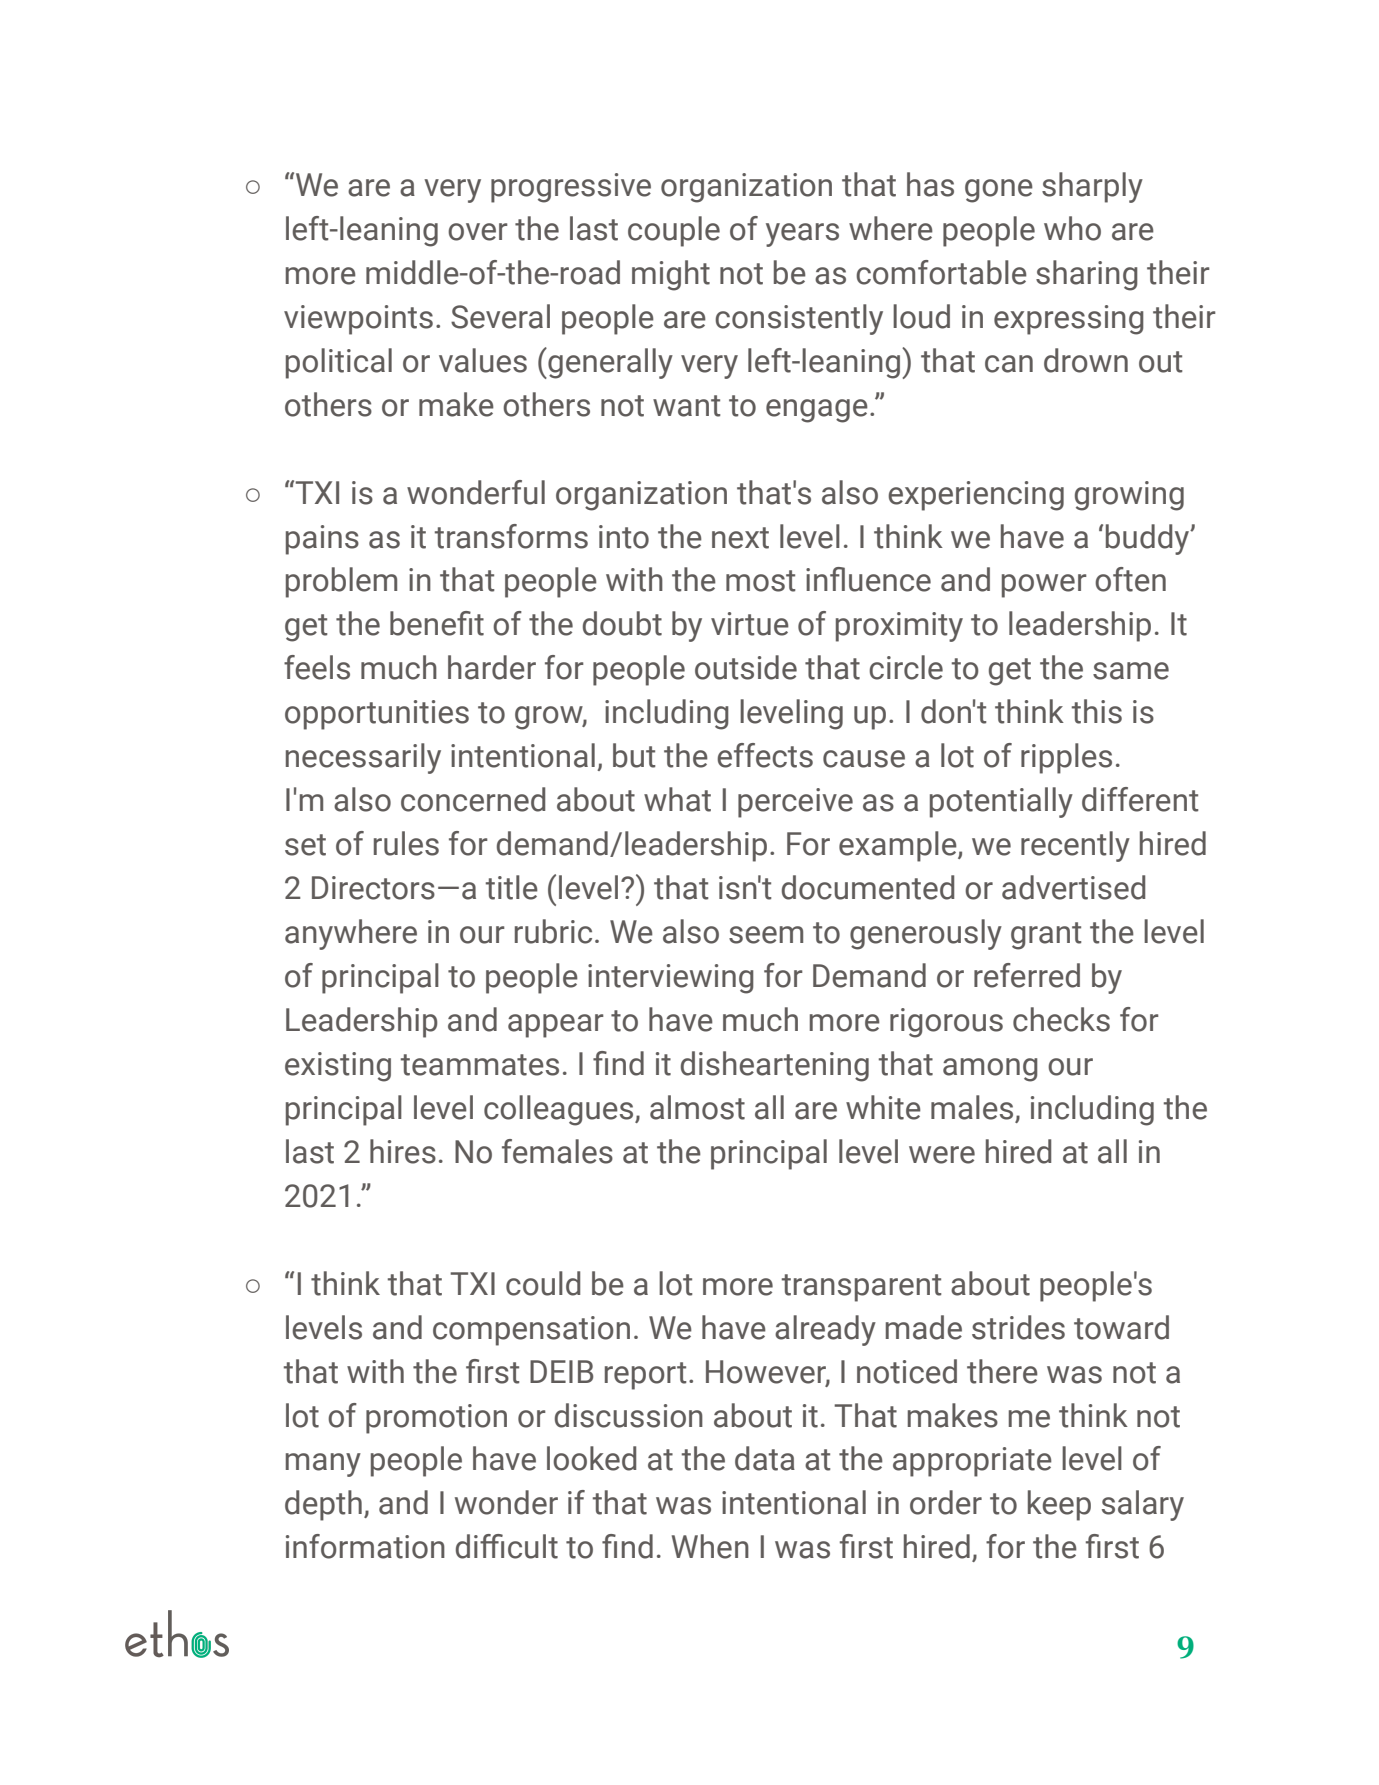  I want to click on couple, so click(674, 231).
